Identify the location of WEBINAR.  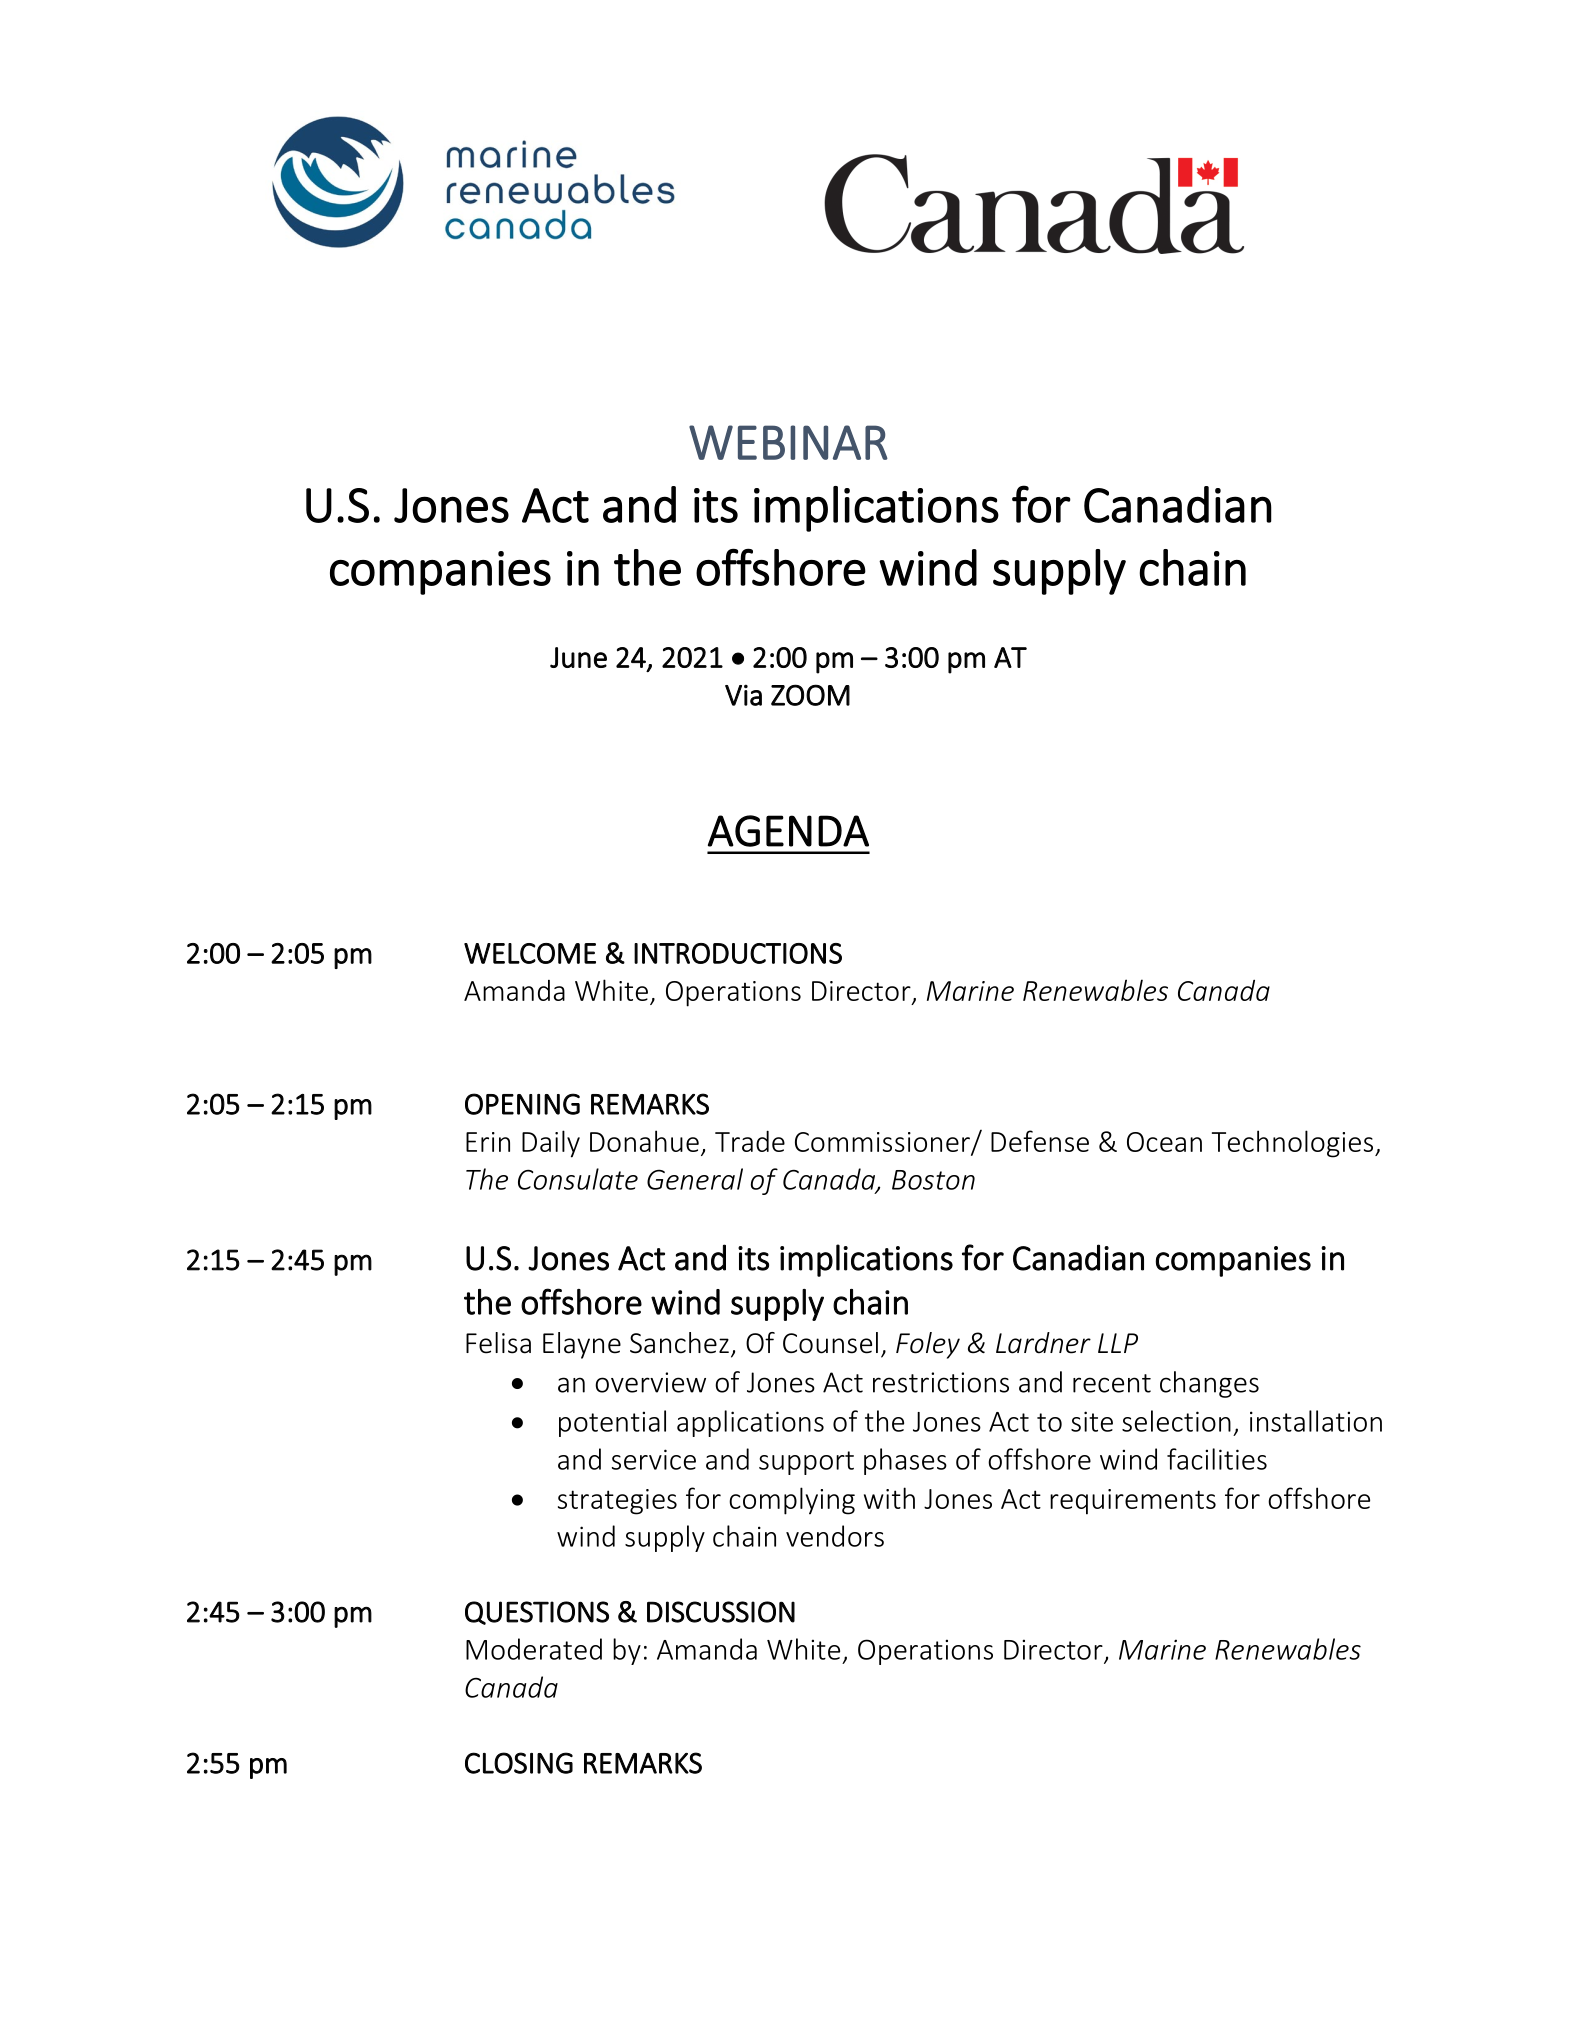
(788, 442).
